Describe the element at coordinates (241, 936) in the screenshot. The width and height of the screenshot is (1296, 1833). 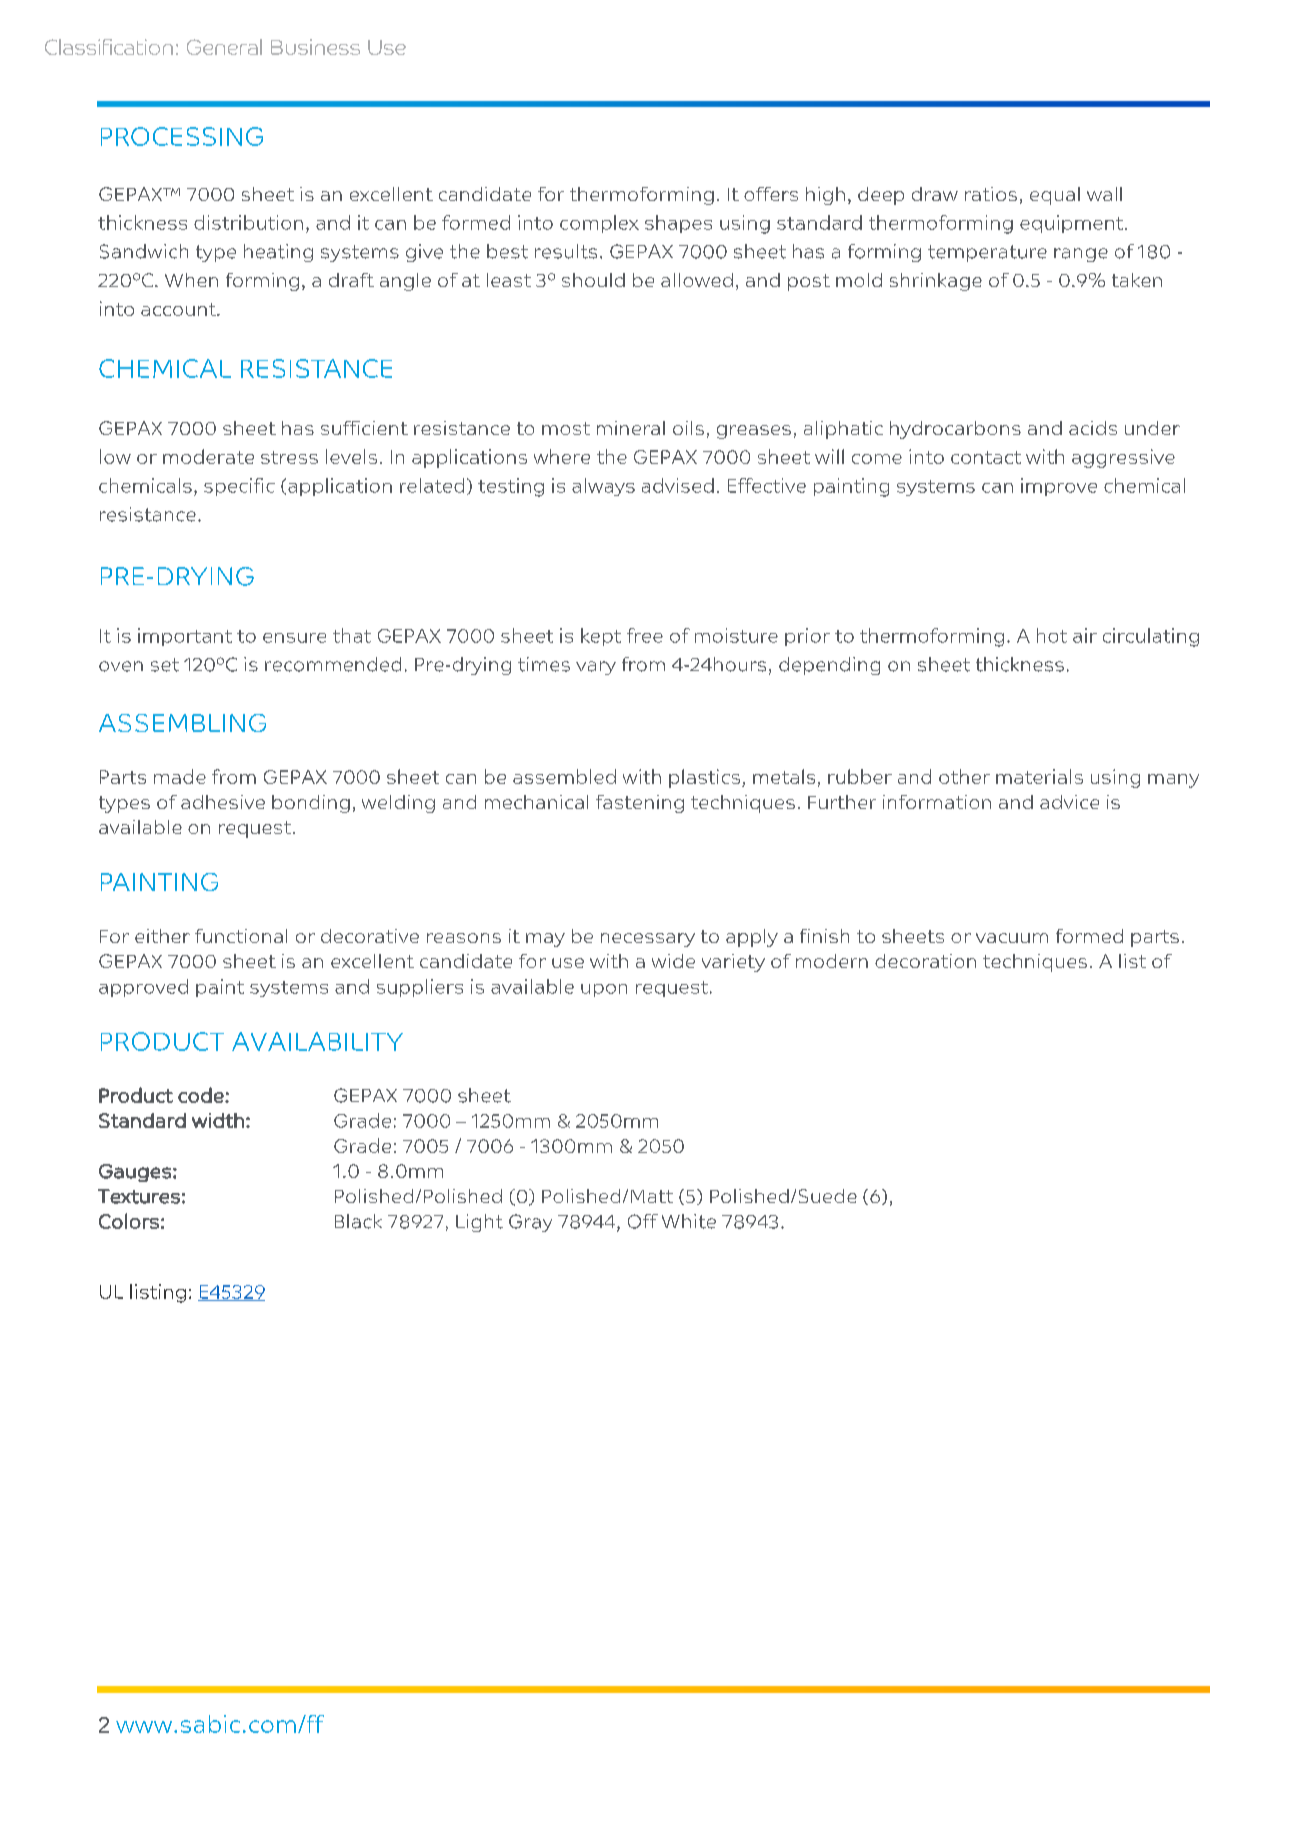
I see `functional` at that location.
